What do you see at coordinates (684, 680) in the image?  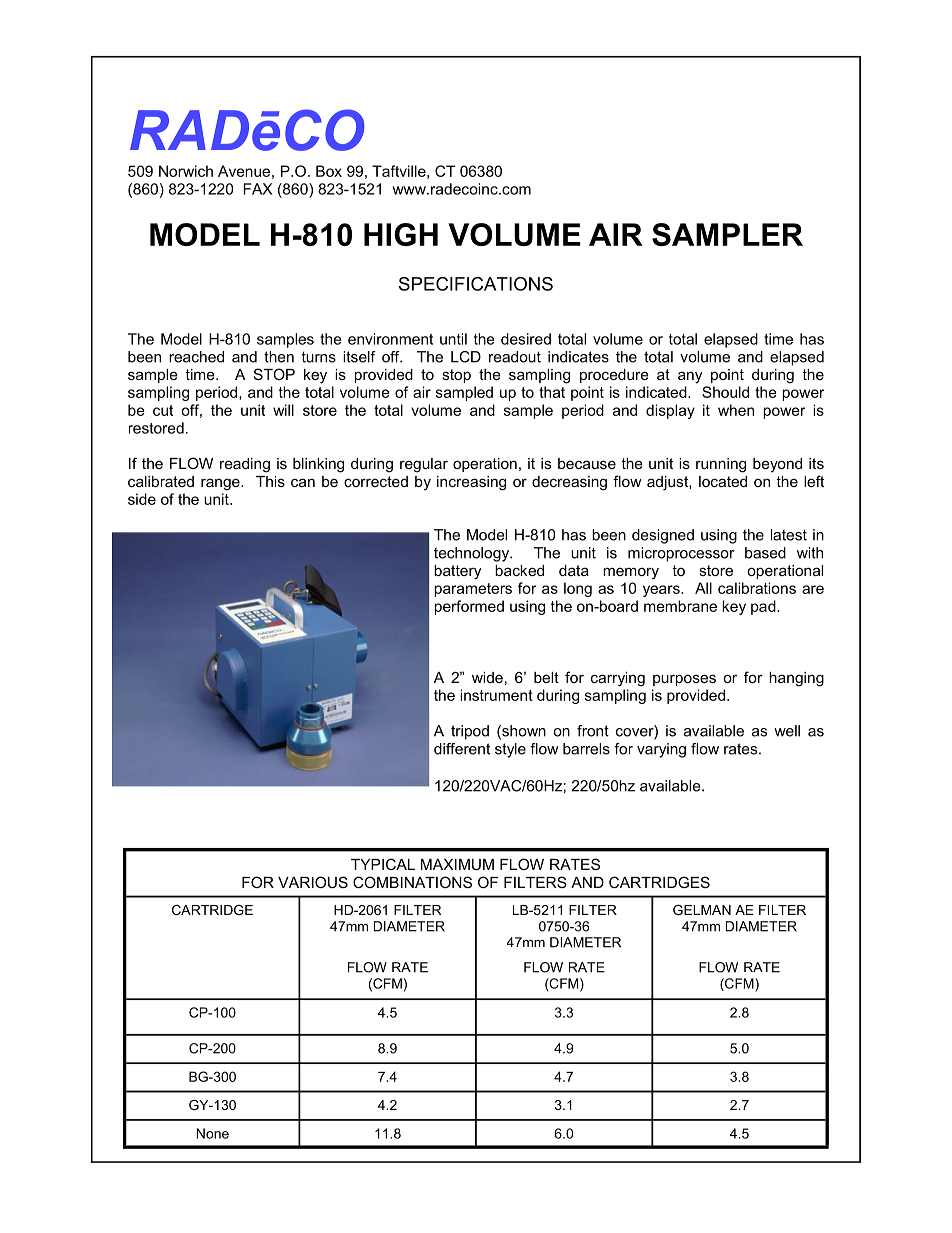 I see `purposes` at bounding box center [684, 680].
